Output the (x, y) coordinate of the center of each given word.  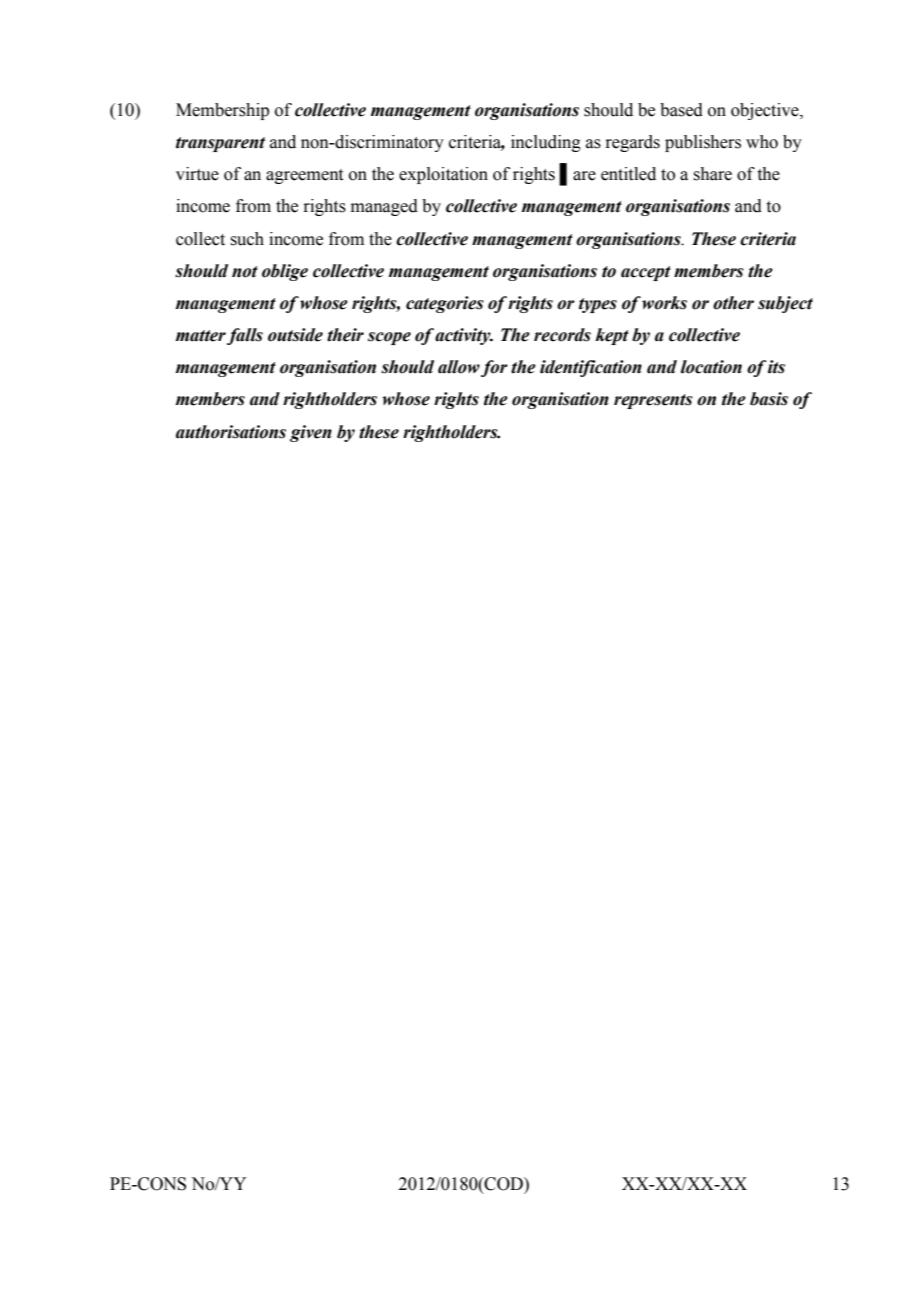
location (711, 367)
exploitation (443, 175)
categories (445, 304)
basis (769, 399)
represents (653, 401)
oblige (285, 272)
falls (245, 336)
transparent (220, 144)
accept (646, 273)
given (311, 433)
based (681, 110)
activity (464, 336)
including (546, 143)
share (712, 174)
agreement (304, 176)
